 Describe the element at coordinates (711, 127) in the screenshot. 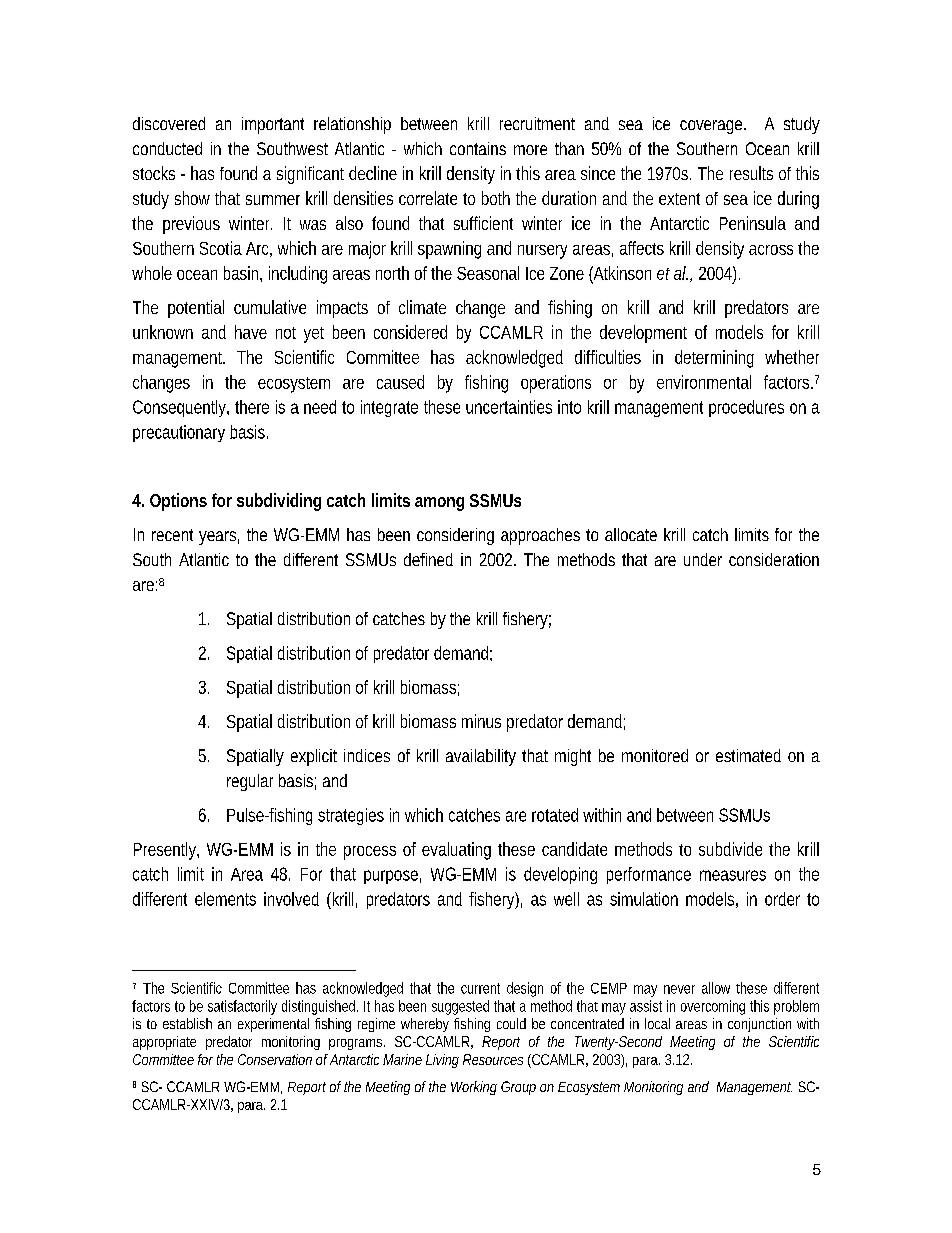

I see `coverage` at that location.
